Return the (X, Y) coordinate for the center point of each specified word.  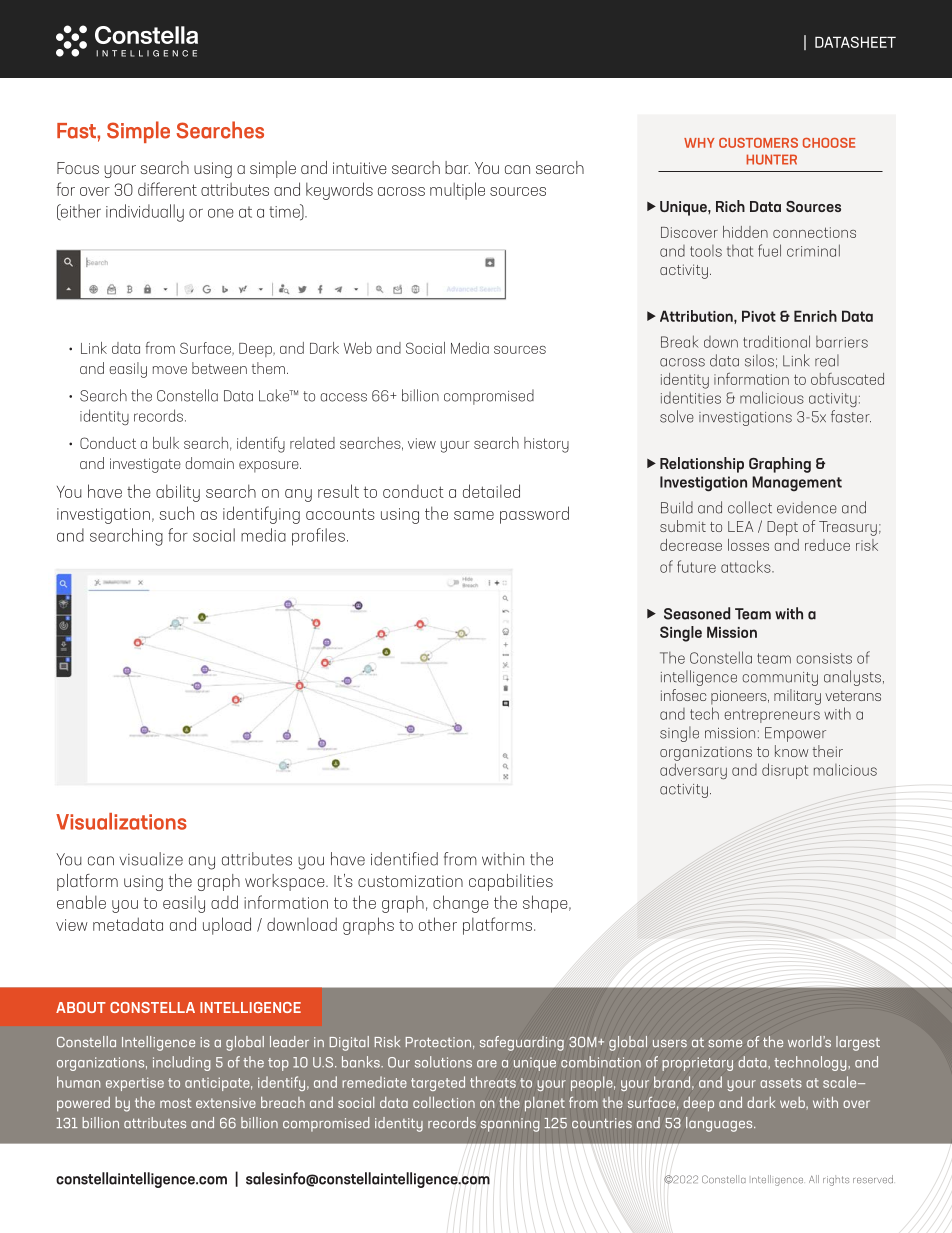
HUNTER (772, 159)
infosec (683, 695)
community (780, 679)
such (176, 513)
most (176, 1103)
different (167, 189)
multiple (457, 191)
